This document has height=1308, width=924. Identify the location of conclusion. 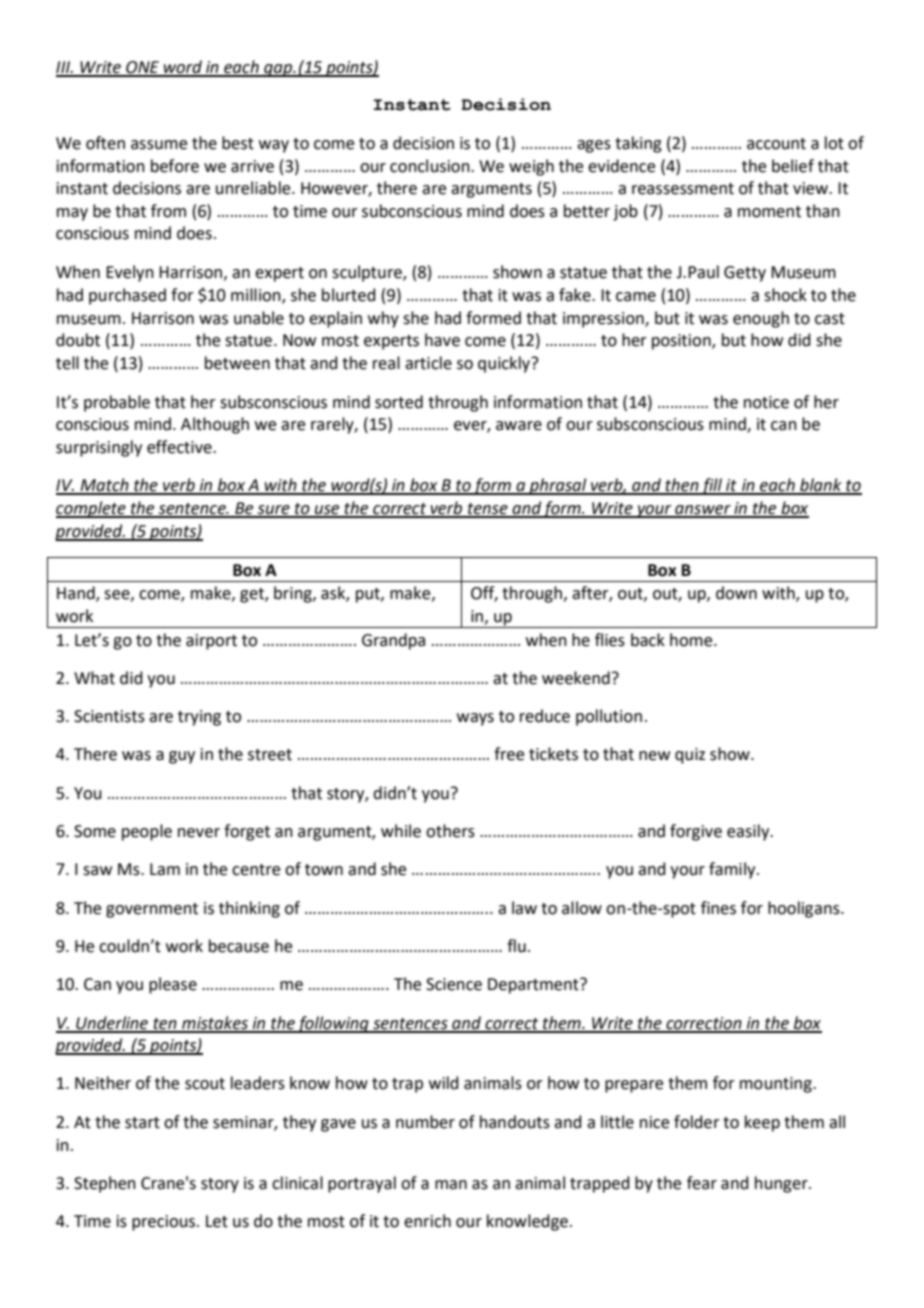
(431, 166).
